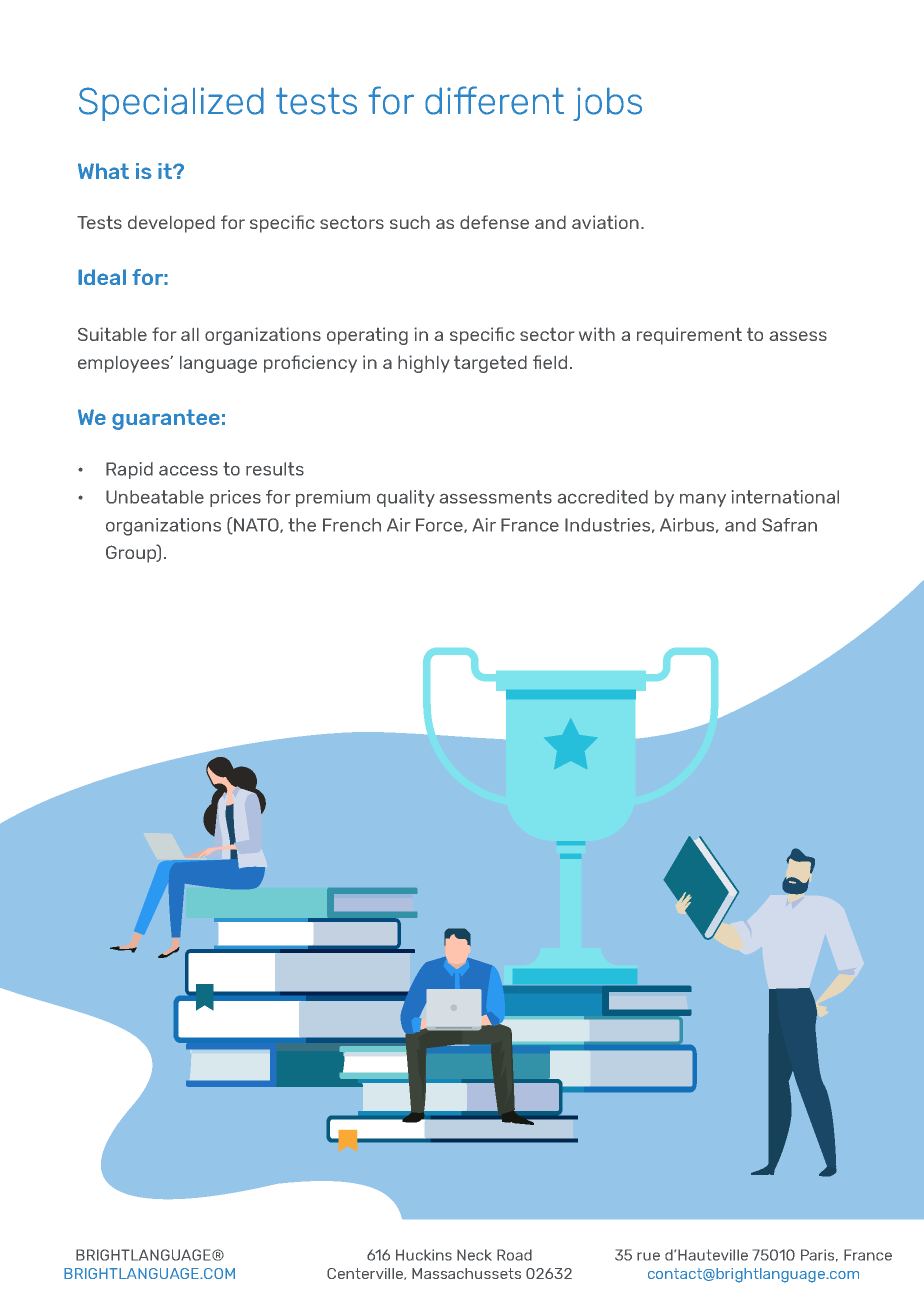 The width and height of the image is (924, 1308). What do you see at coordinates (474, 1255) in the image?
I see `Neck` at bounding box center [474, 1255].
